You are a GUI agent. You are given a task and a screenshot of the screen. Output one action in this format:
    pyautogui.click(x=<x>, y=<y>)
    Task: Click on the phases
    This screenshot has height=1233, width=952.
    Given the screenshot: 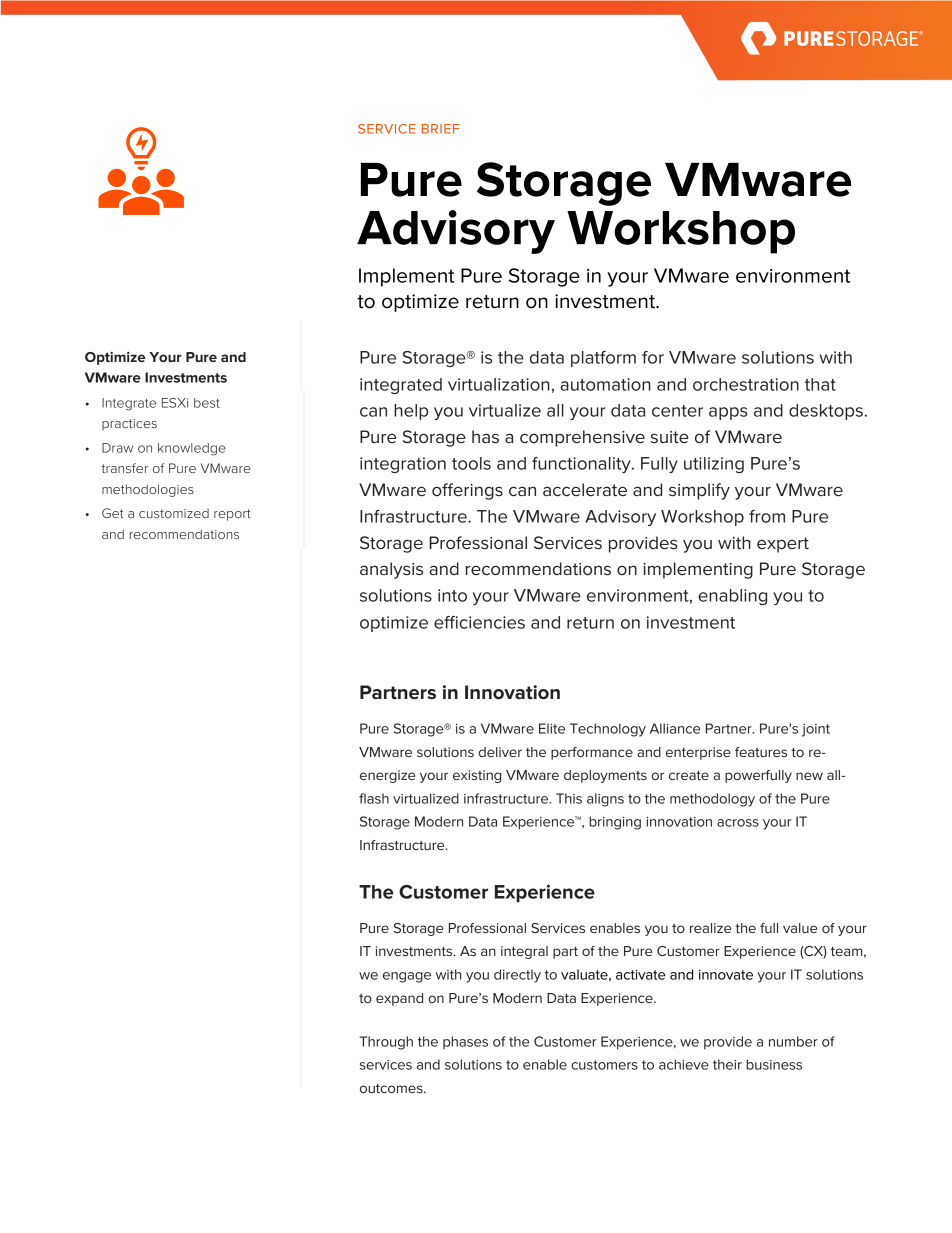 What is the action you would take?
    pyautogui.click(x=465, y=1042)
